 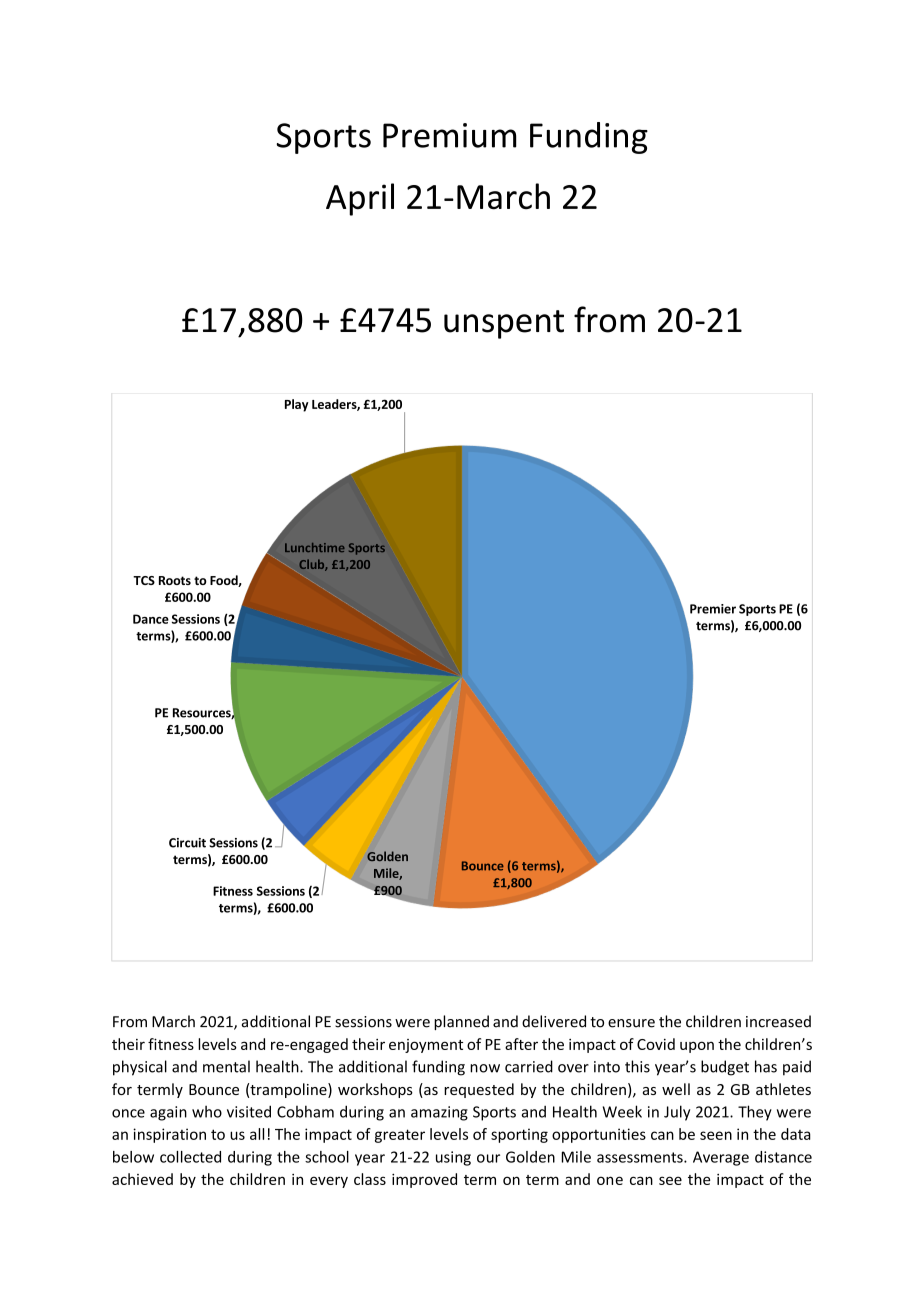 What do you see at coordinates (315, 547) in the page?
I see `Lunchtime` at bounding box center [315, 547].
